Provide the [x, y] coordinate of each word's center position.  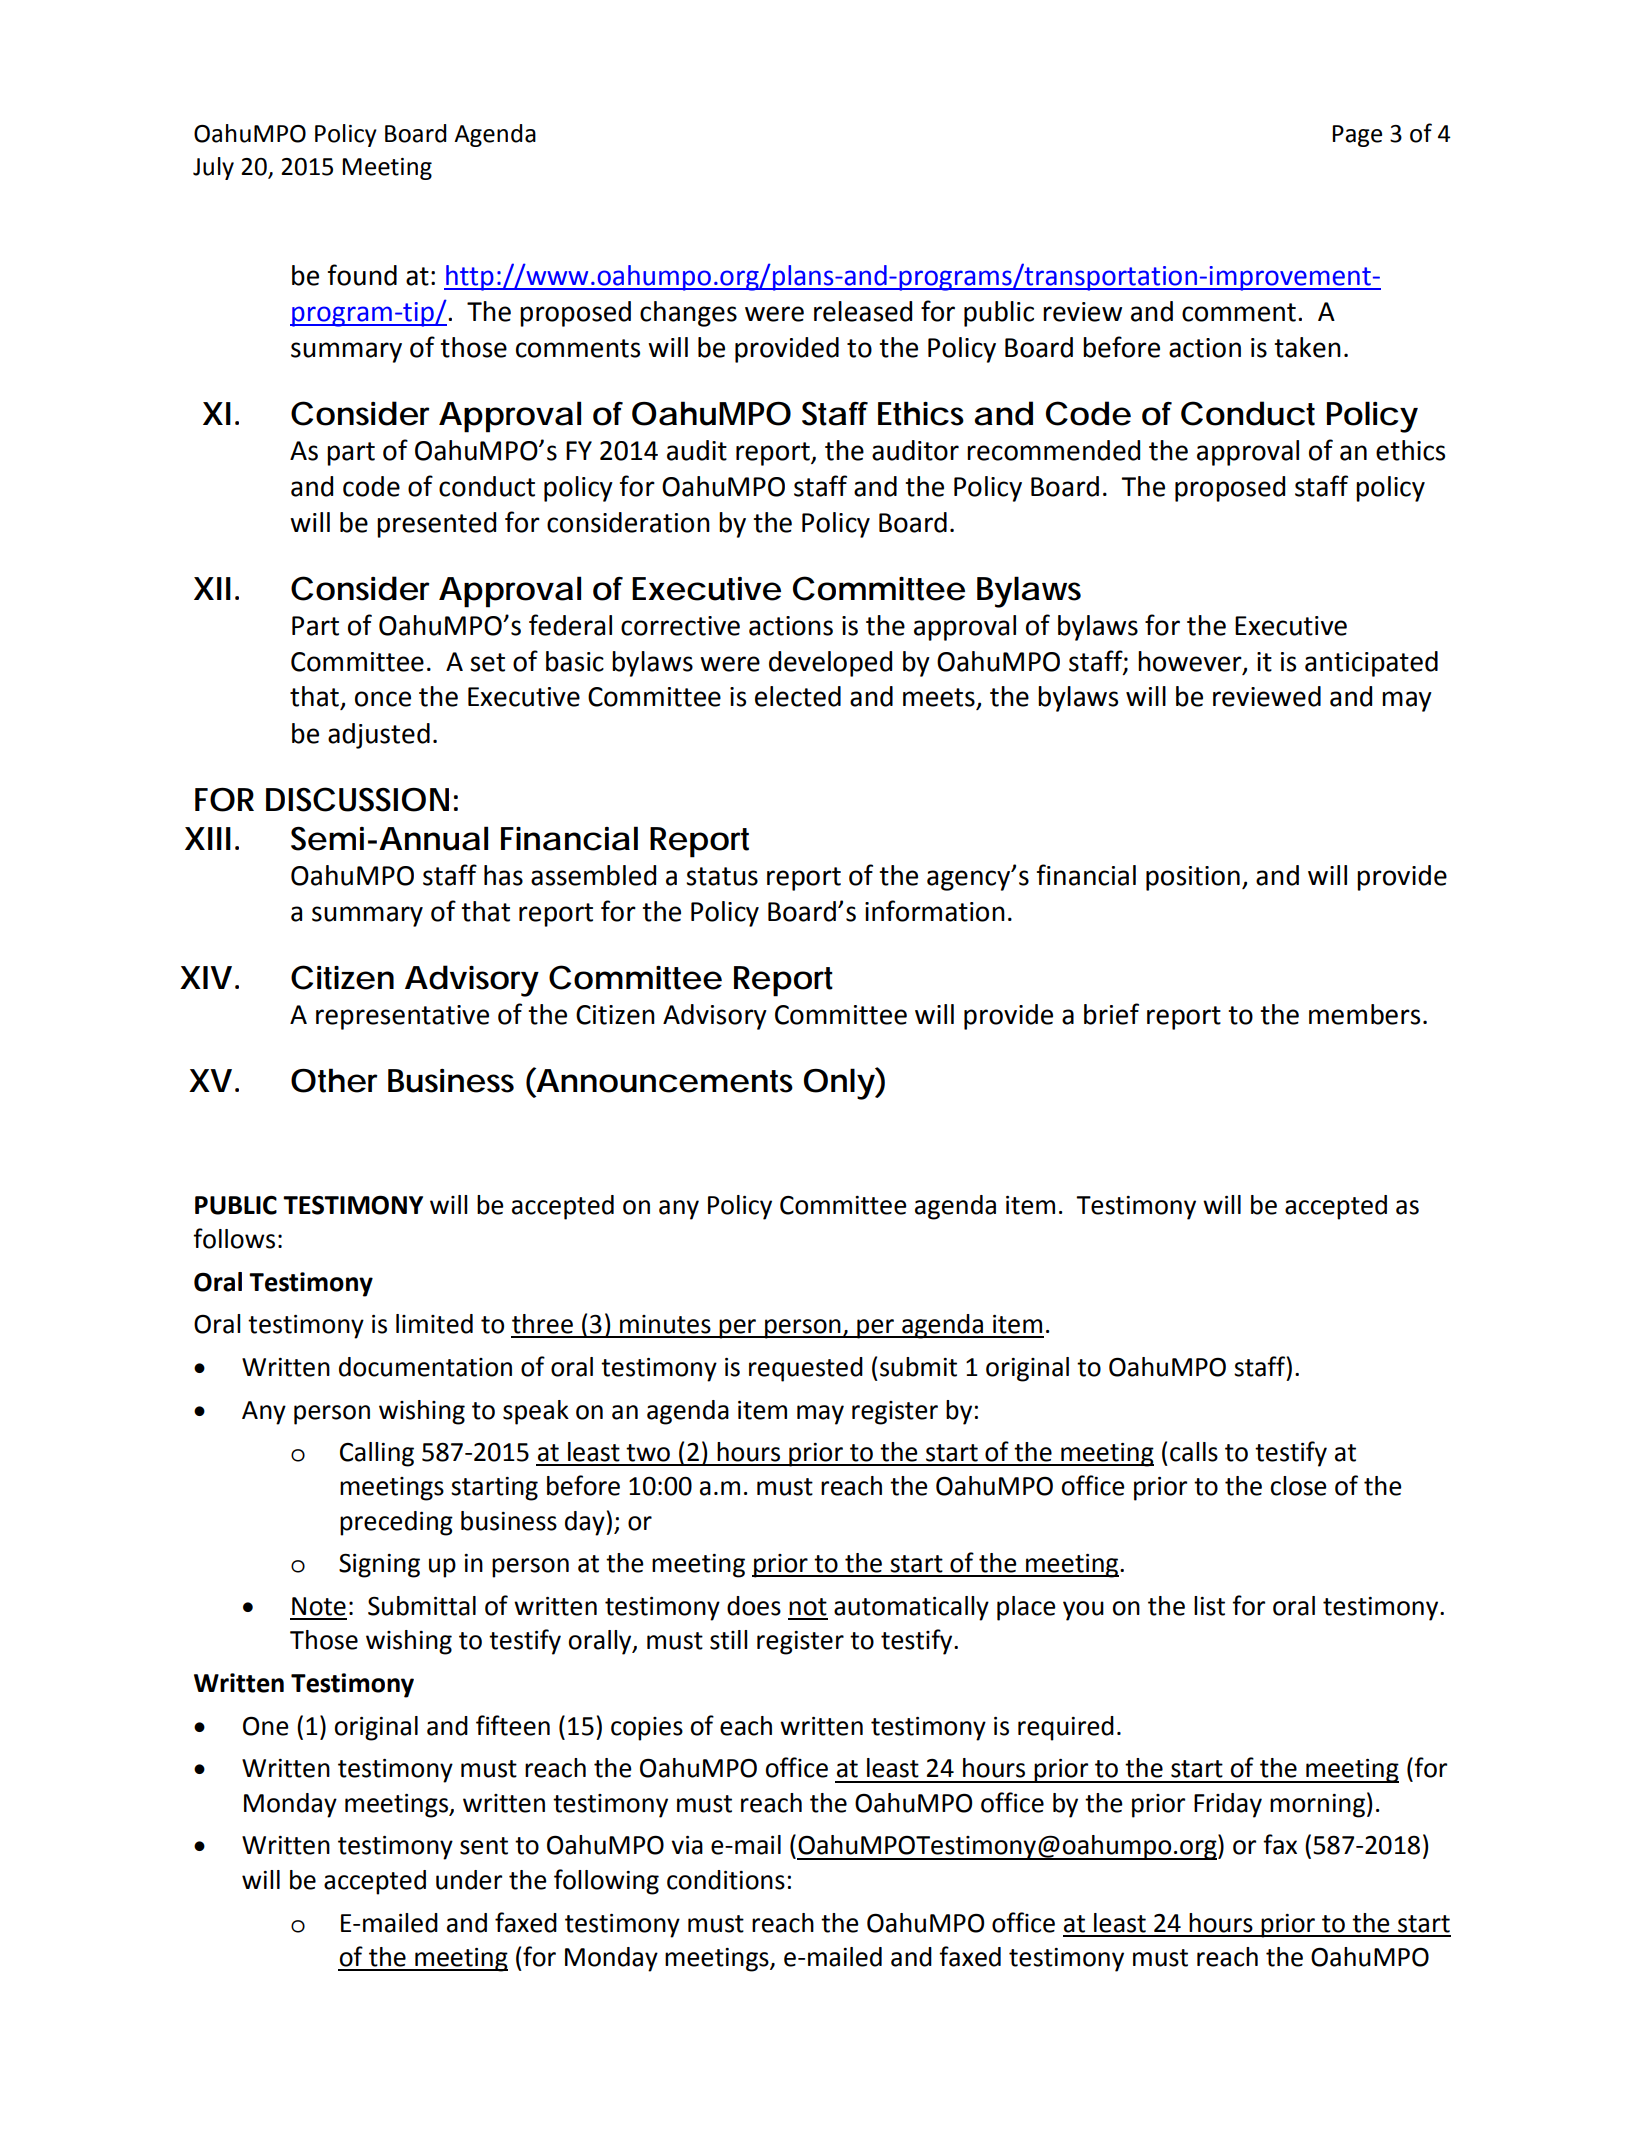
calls [1194, 1452]
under [469, 1880]
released [863, 311]
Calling [377, 1454]
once [383, 699]
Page [1357, 136]
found [362, 275]
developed [830, 664]
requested [806, 1369]
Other [334, 1080]
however [1191, 662]
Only [839, 1084]
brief [1111, 1014]
